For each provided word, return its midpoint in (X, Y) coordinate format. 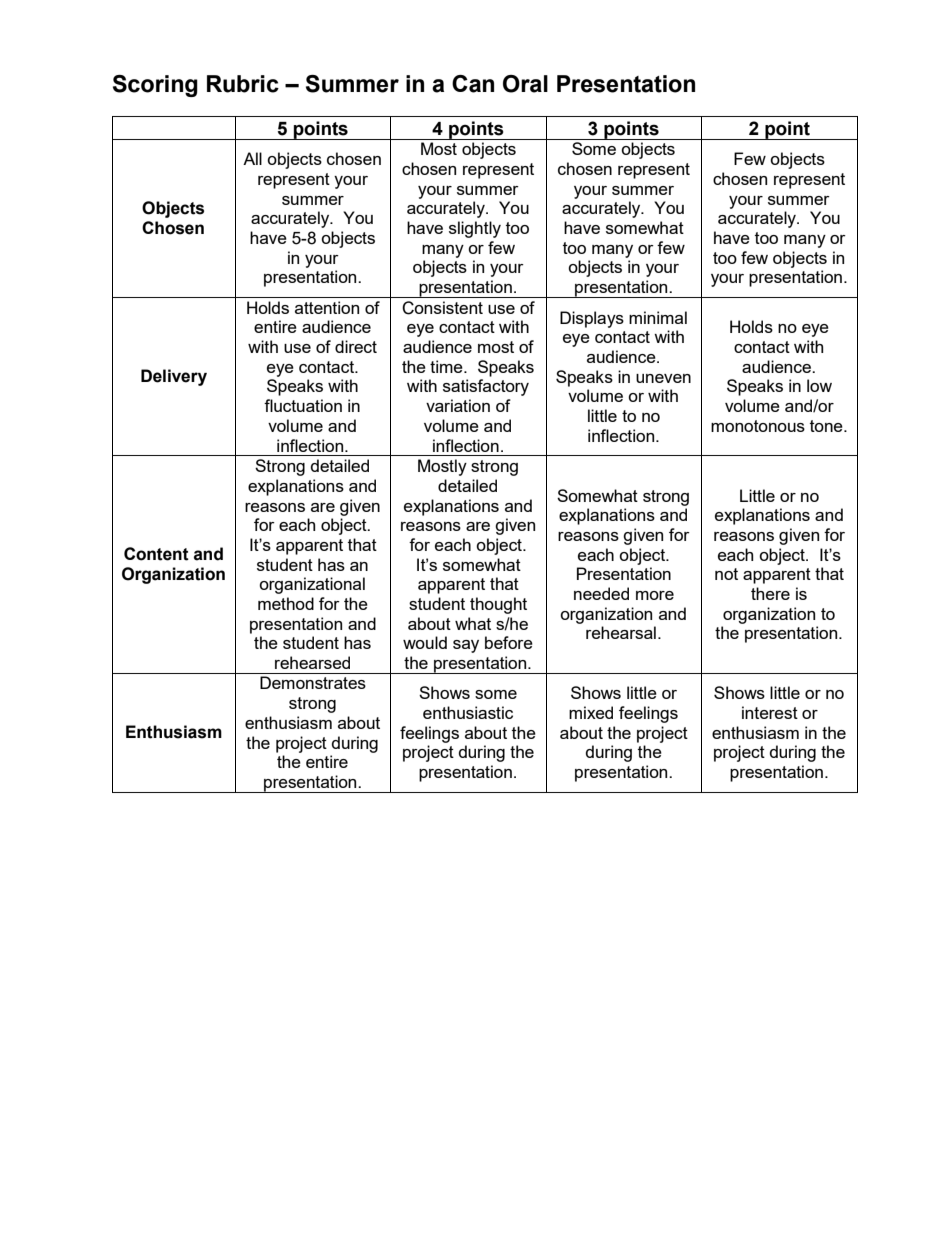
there (770, 593)
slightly (475, 229)
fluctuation (303, 405)
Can (473, 84)
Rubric (243, 84)
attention (327, 307)
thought (498, 605)
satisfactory (486, 387)
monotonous (758, 426)
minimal (658, 317)
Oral (525, 84)
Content (156, 554)
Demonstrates (313, 682)
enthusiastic (468, 712)
